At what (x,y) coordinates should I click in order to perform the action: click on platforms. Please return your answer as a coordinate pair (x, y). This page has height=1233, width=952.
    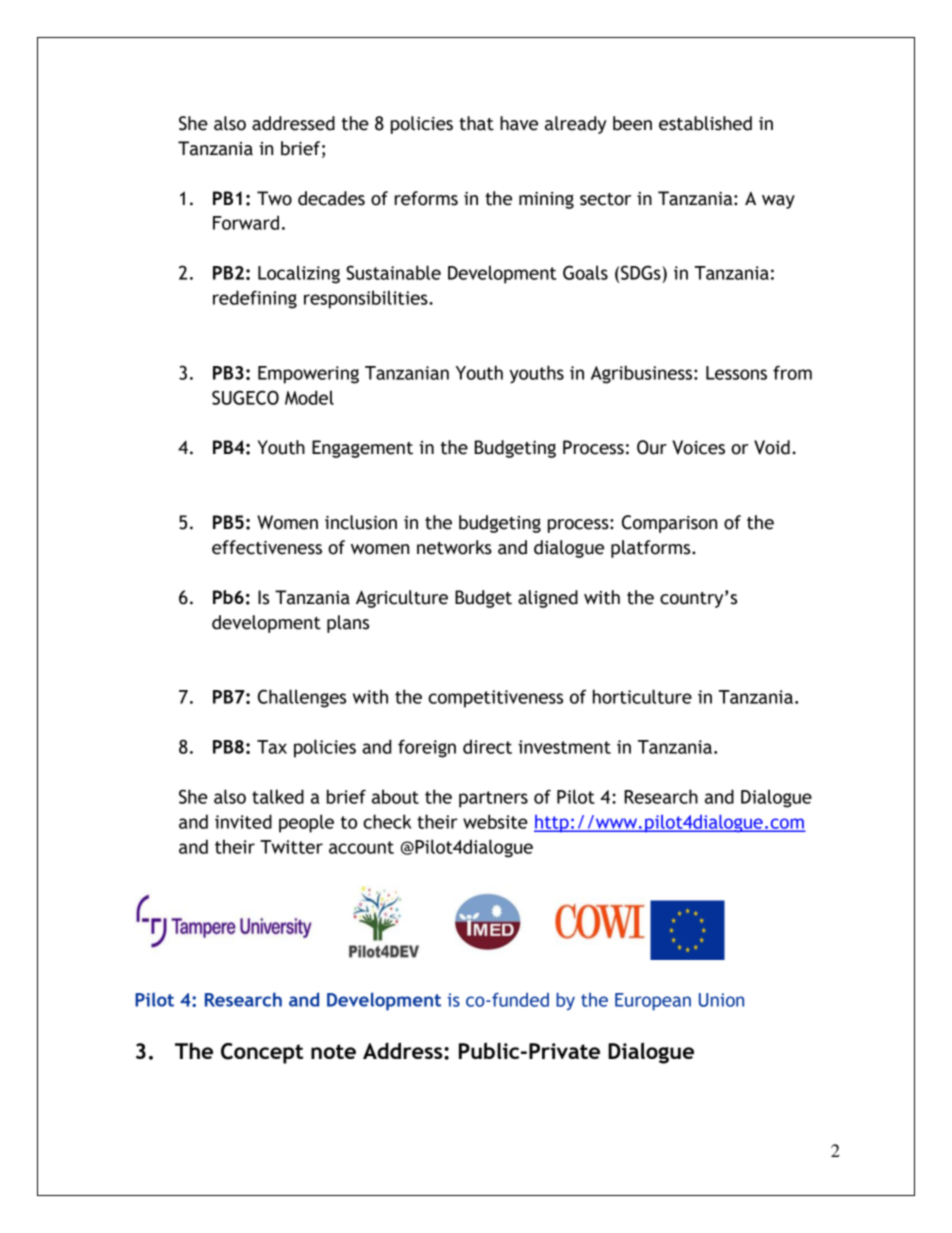
    Looking at the image, I should click on (652, 549).
